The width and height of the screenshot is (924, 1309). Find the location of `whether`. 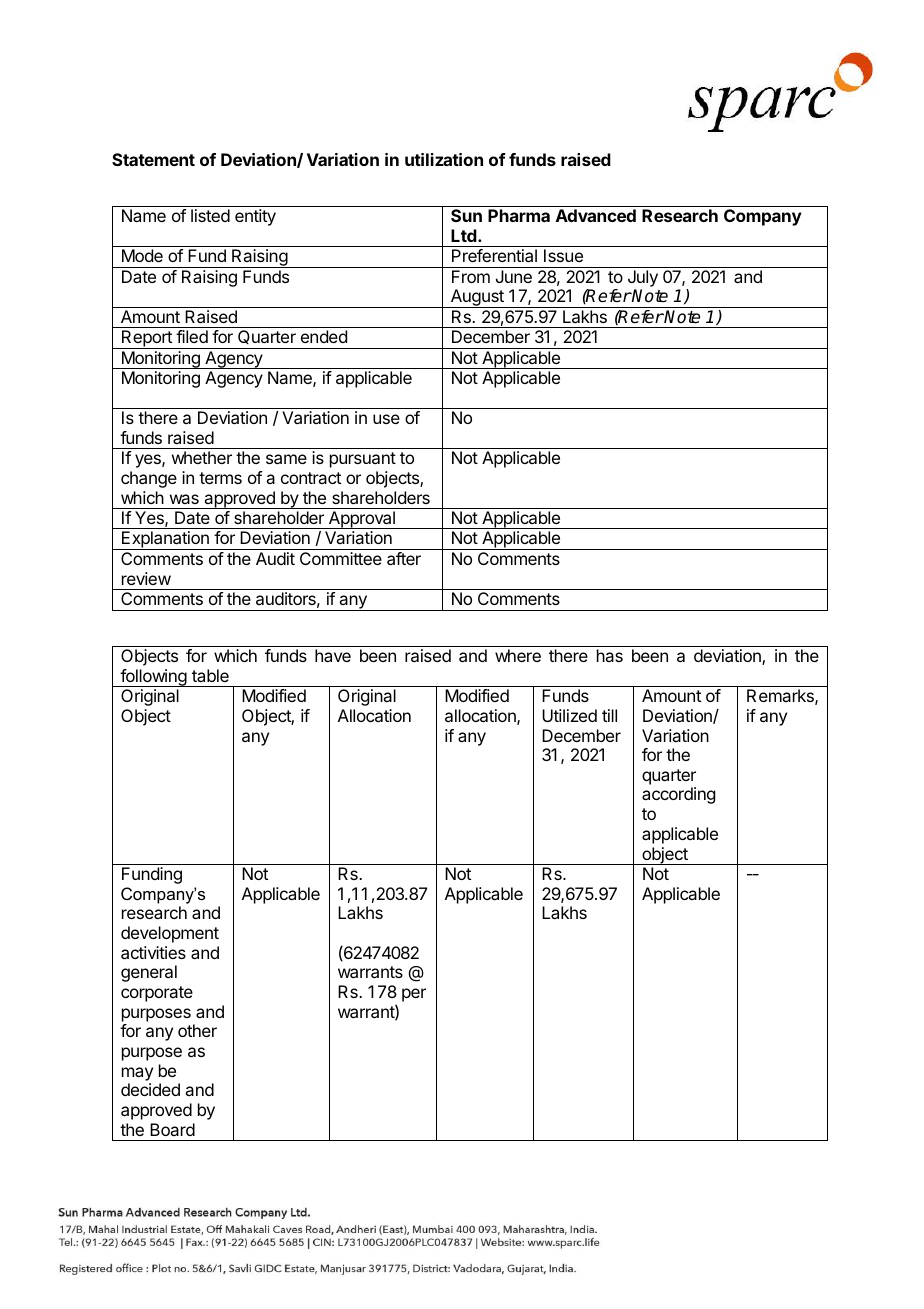

whether is located at coordinates (202, 457).
